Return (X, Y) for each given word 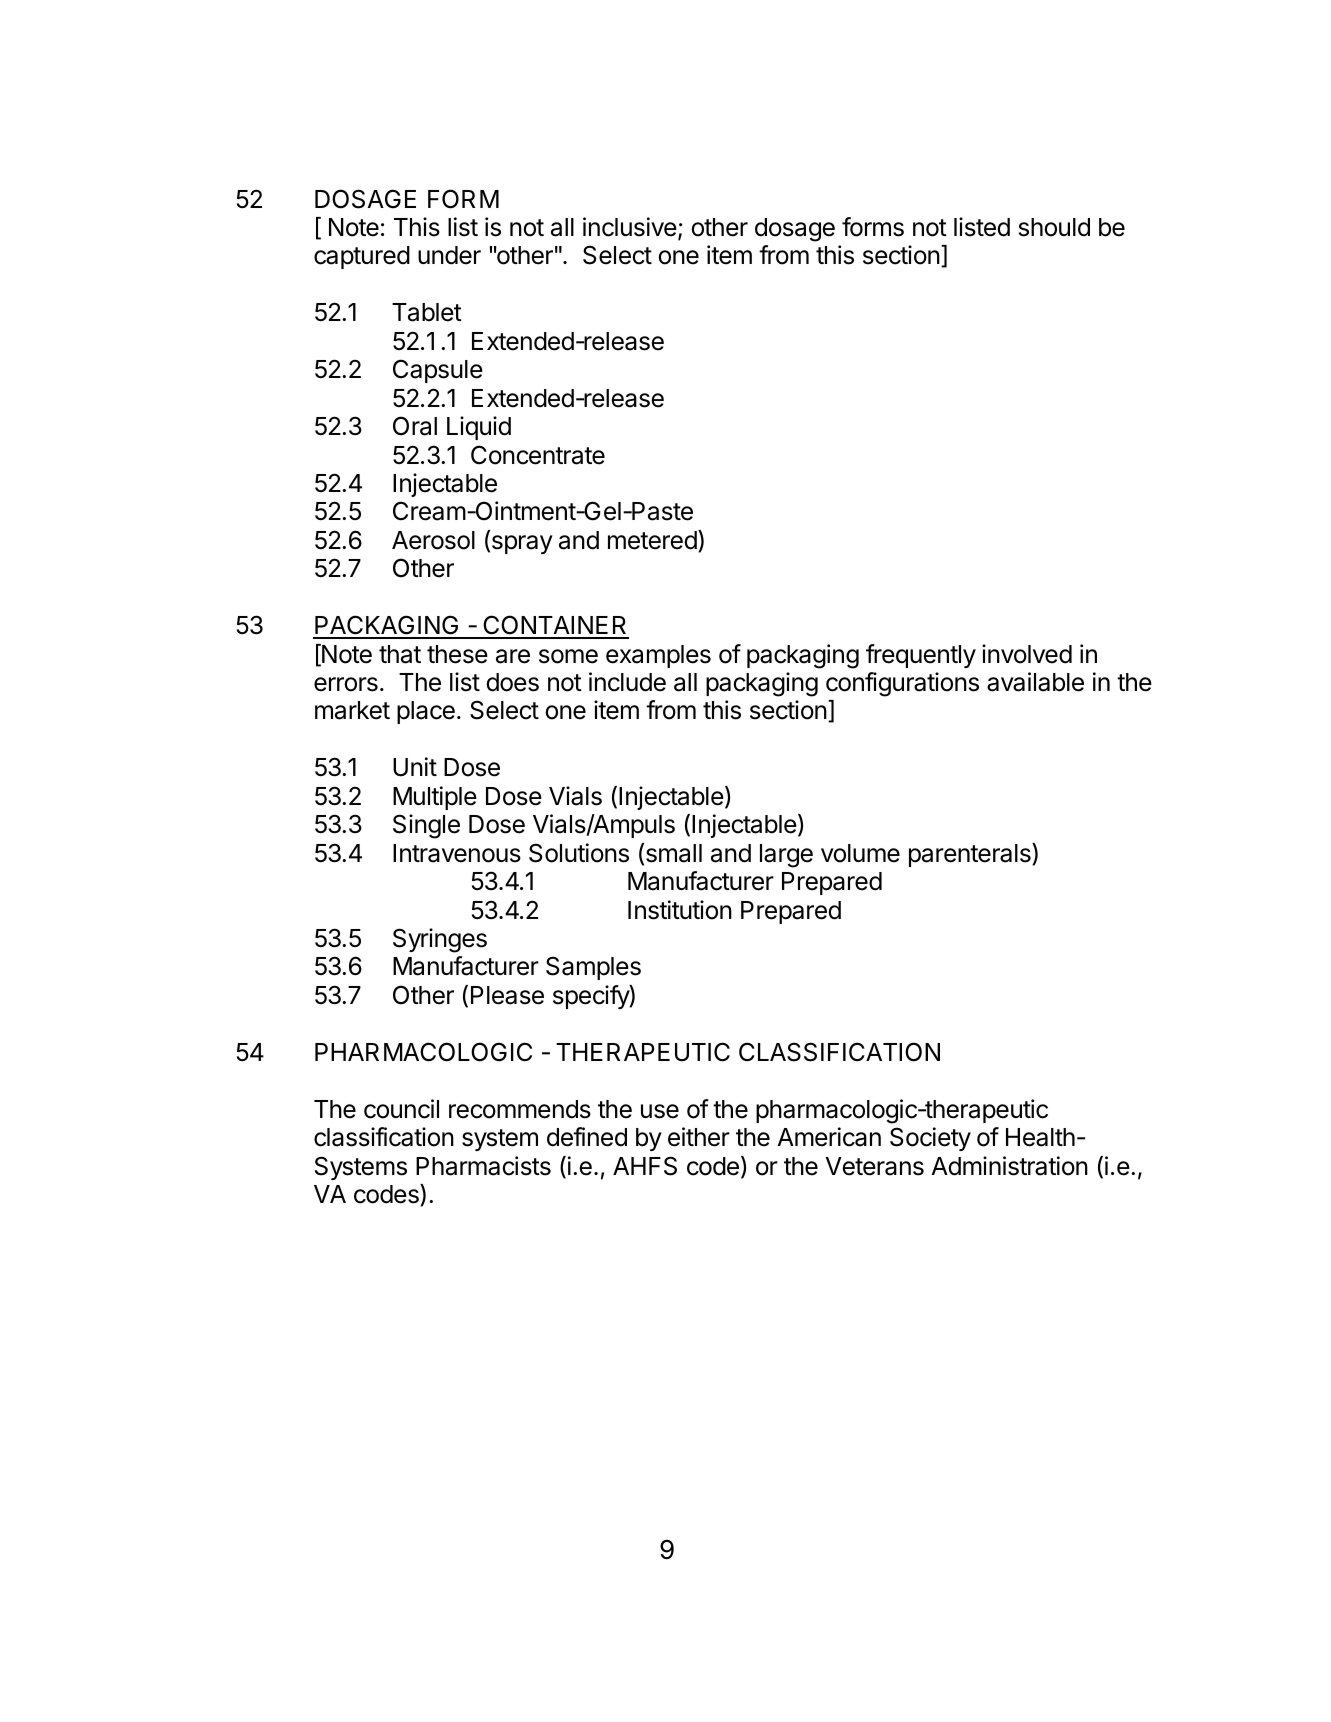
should (1054, 227)
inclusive (630, 227)
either (699, 1137)
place (426, 712)
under (449, 255)
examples (658, 656)
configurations (902, 684)
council (401, 1109)
